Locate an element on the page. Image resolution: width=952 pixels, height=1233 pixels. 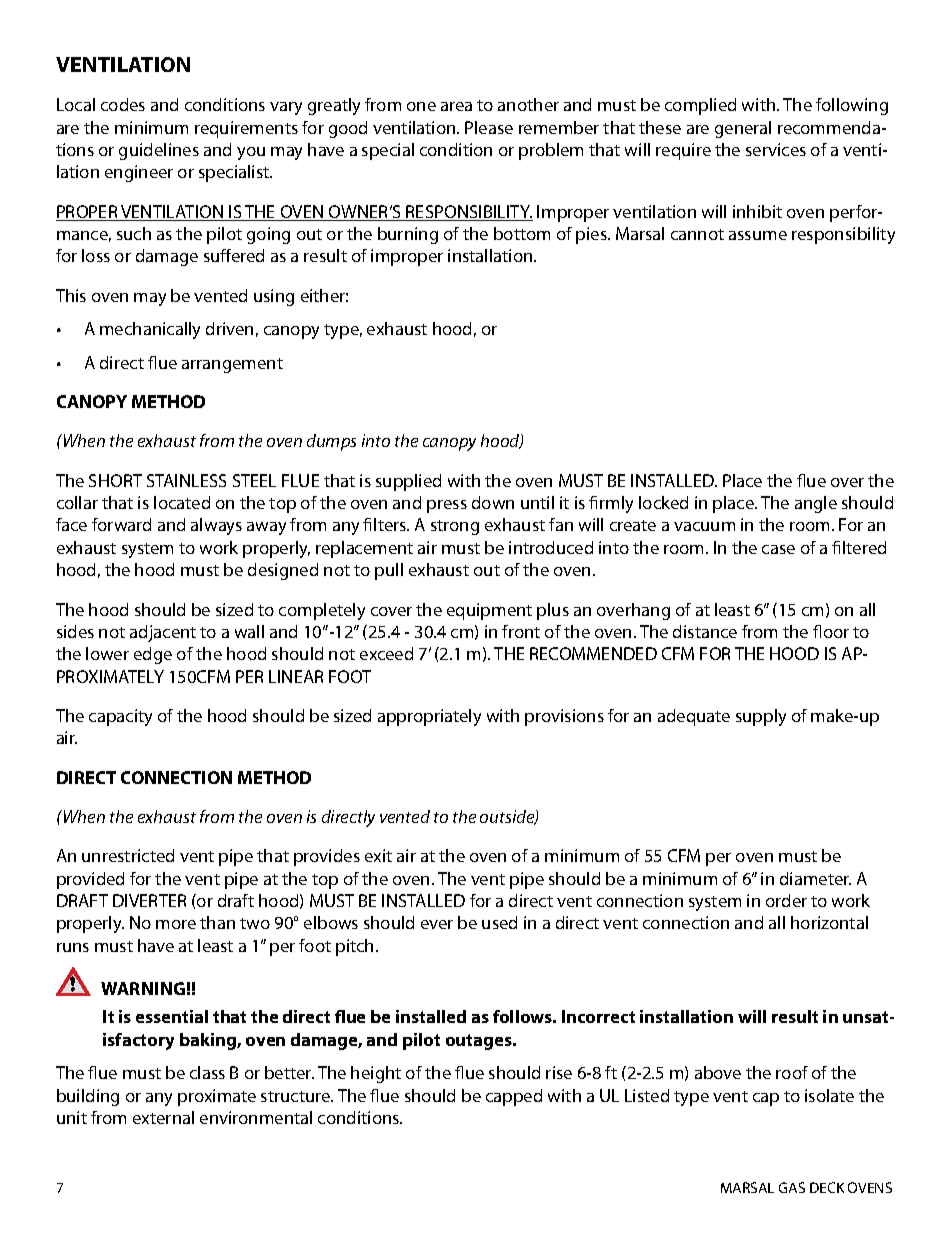
down is located at coordinates (493, 502).
